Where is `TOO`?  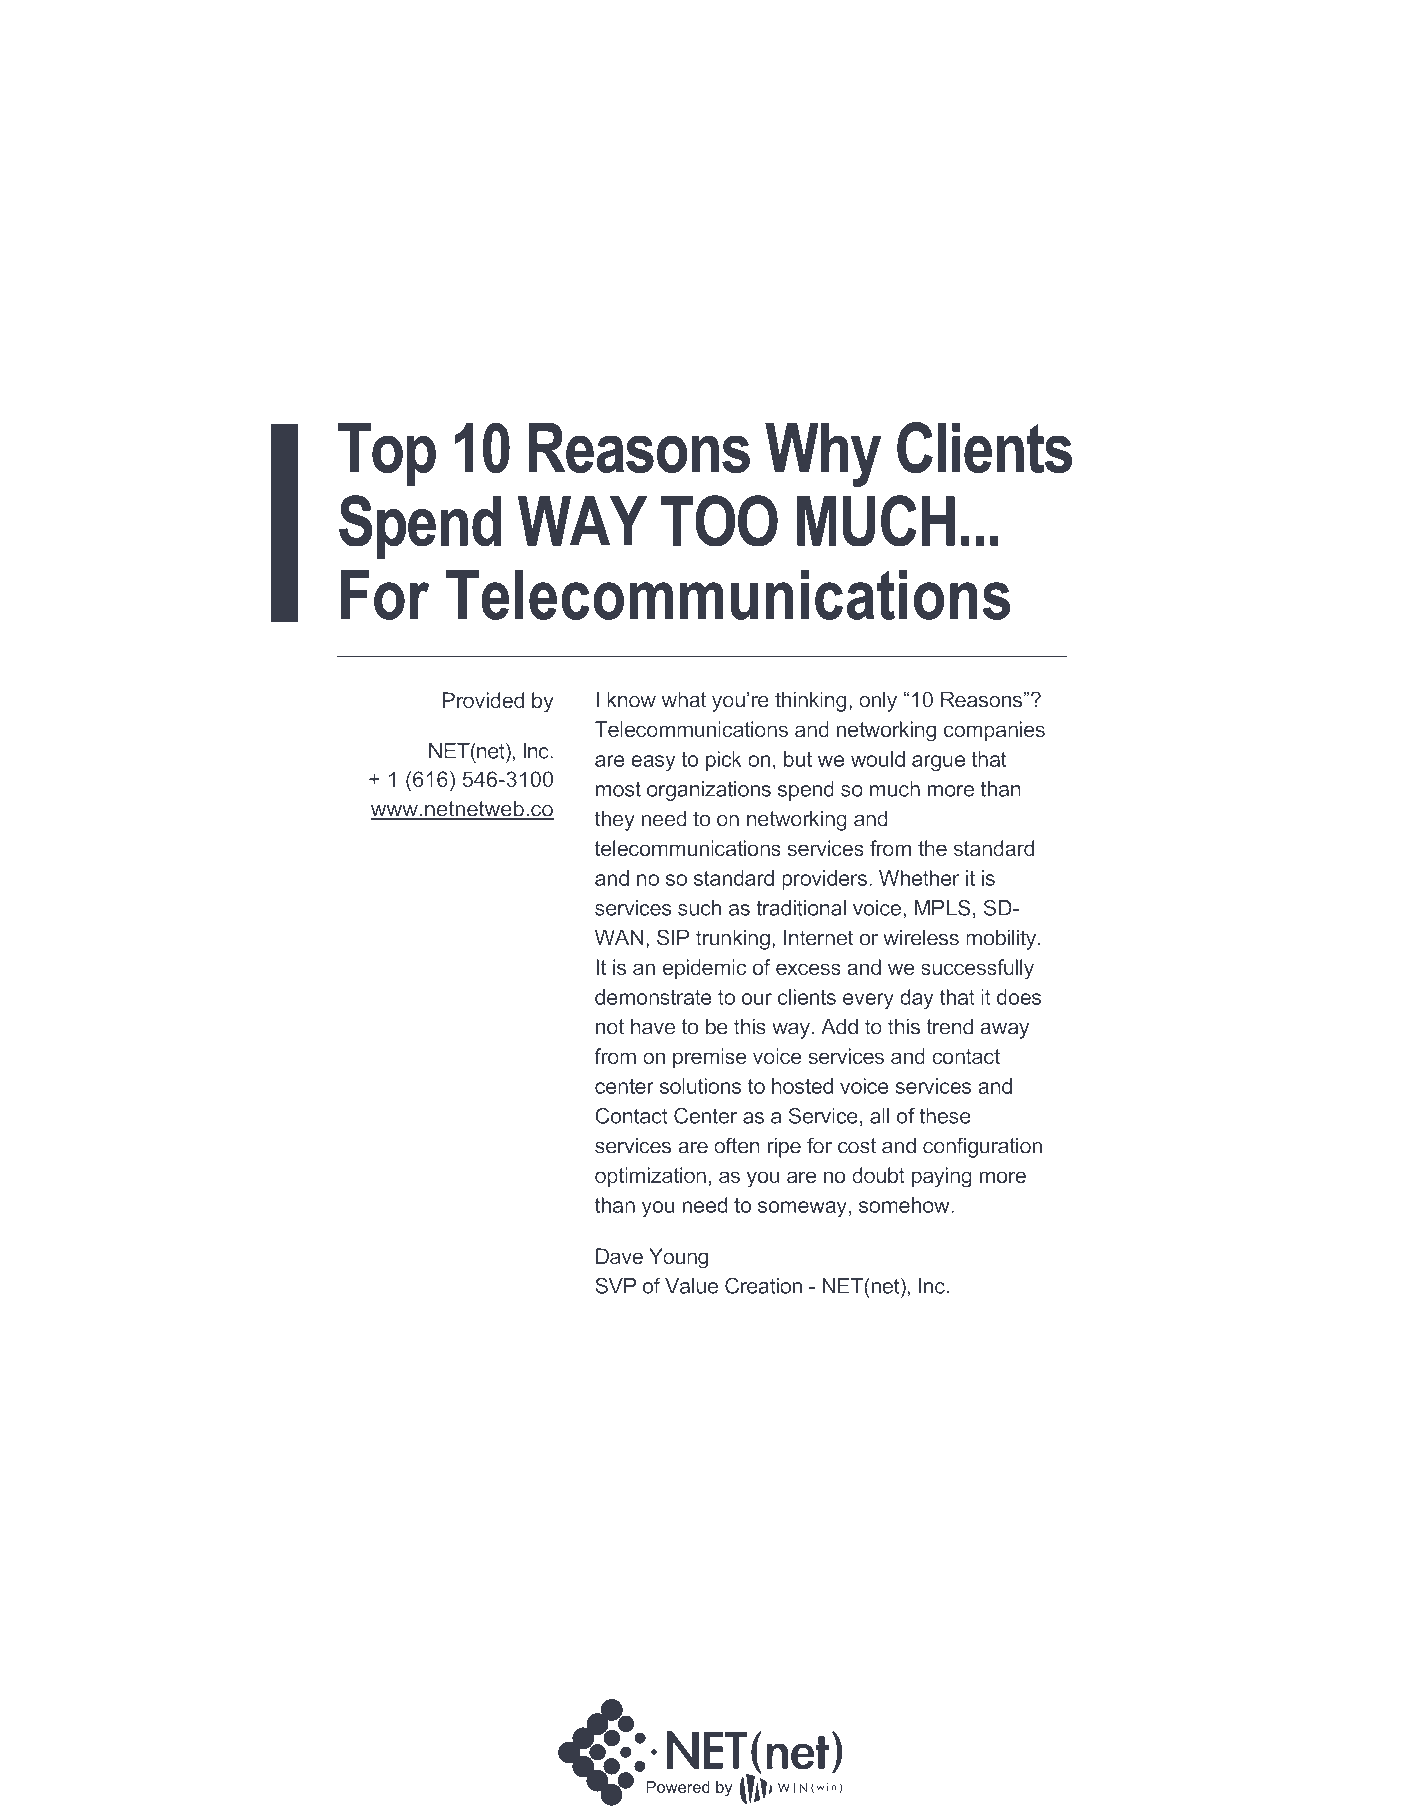
TOO is located at coordinates (719, 521).
